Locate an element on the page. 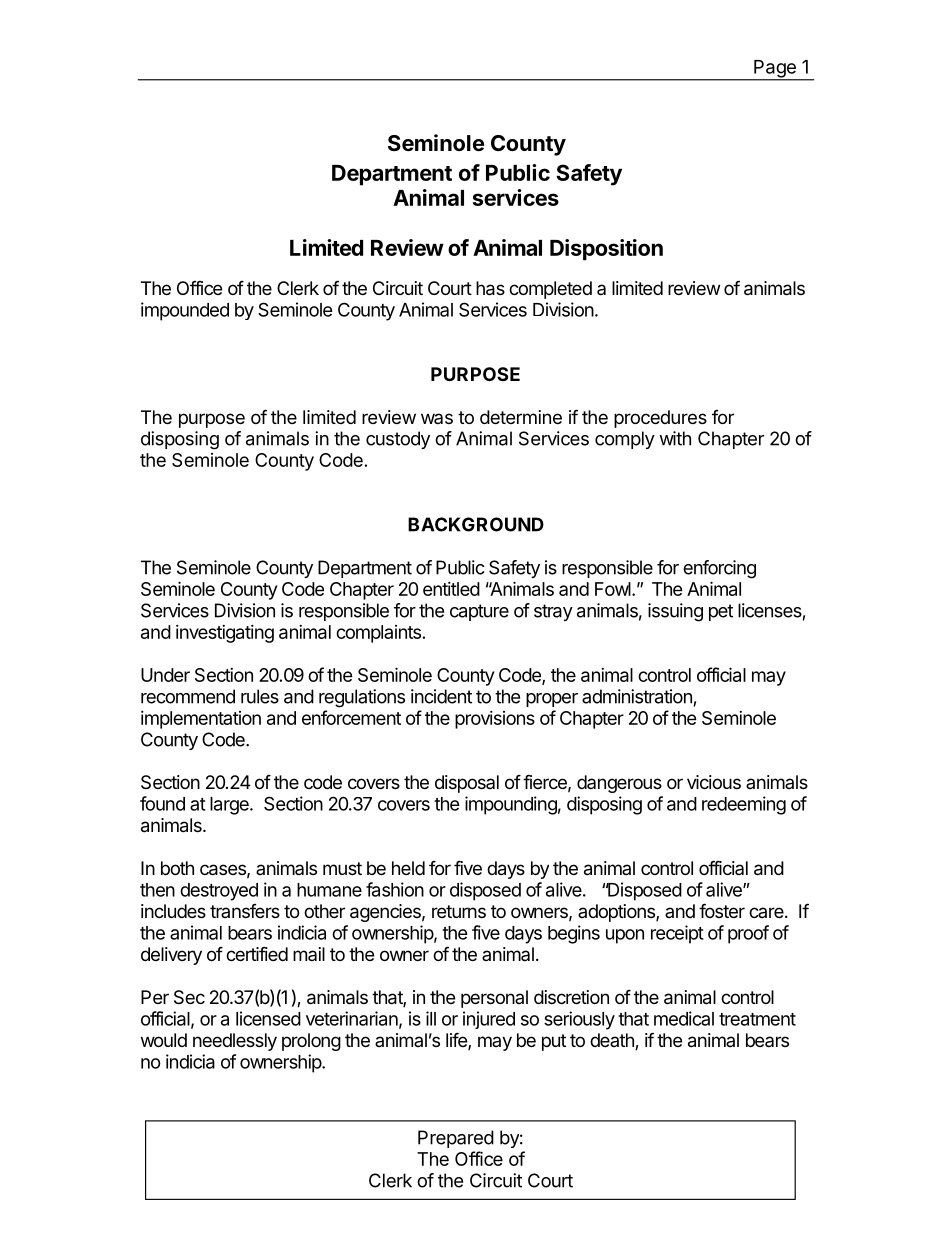 The height and width of the document is (1233, 952). has is located at coordinates (490, 288).
